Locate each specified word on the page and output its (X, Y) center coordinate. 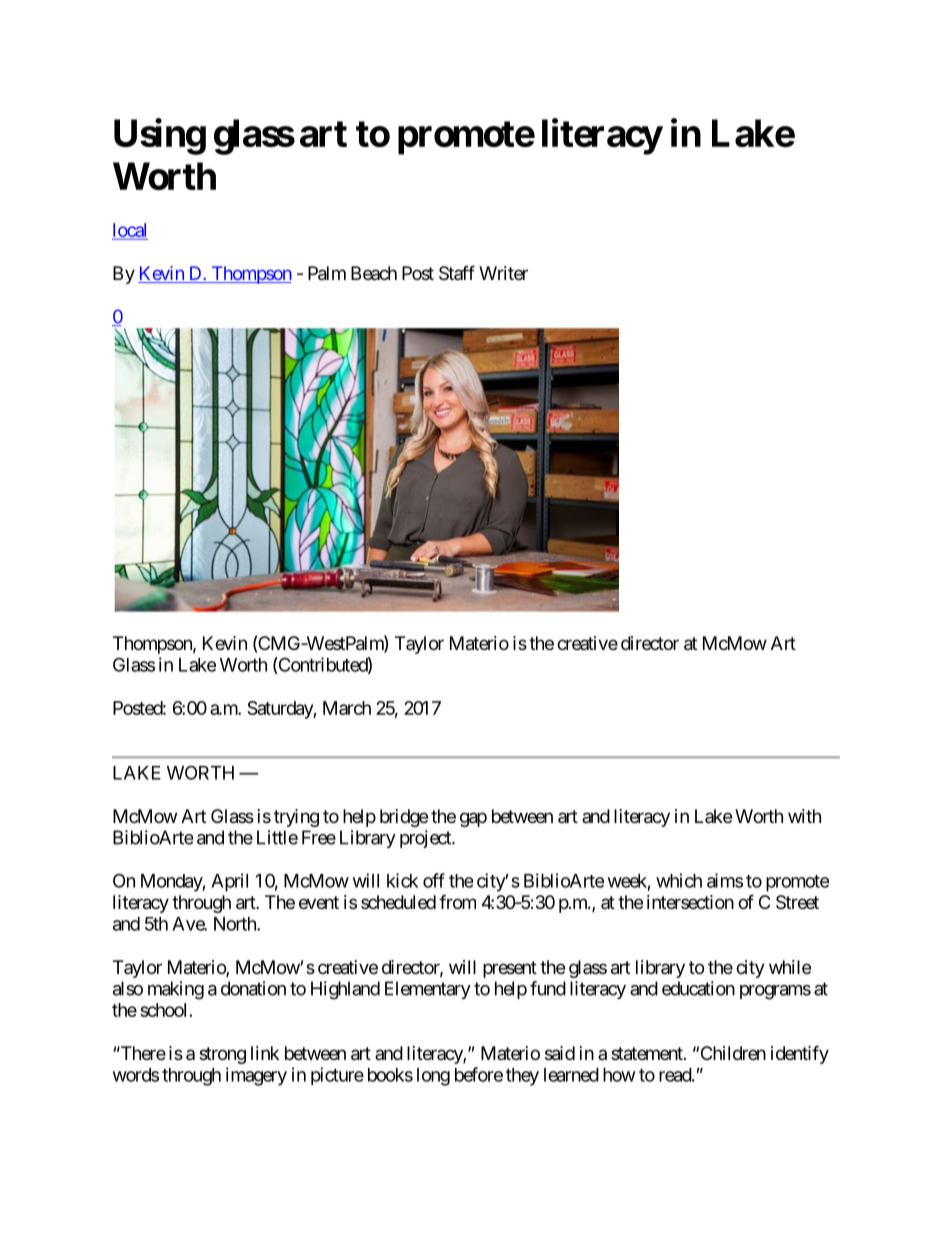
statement (648, 1054)
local (129, 230)
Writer (503, 273)
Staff (457, 272)
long (433, 1077)
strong (222, 1055)
